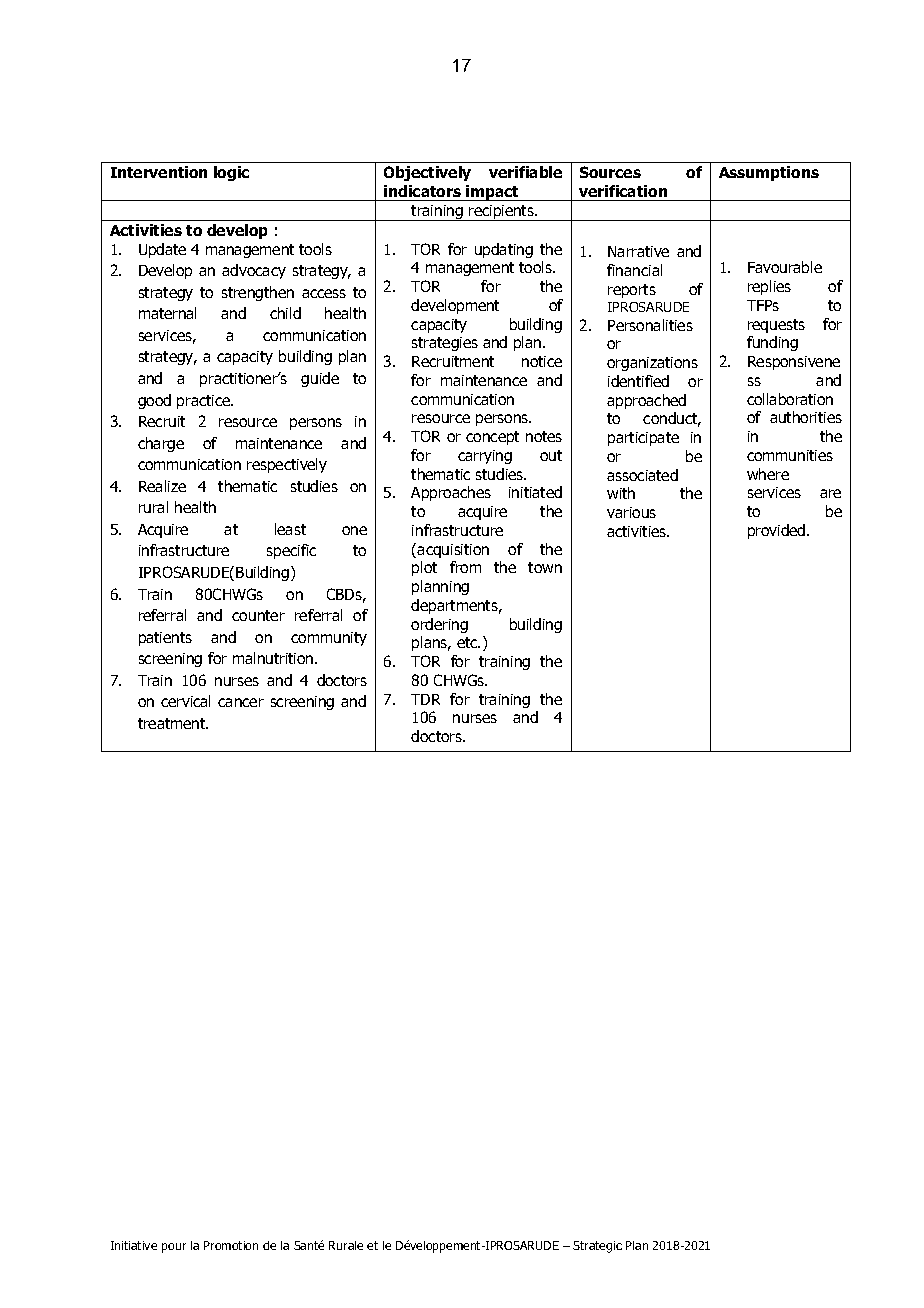 The width and height of the screenshot is (924, 1308). I want to click on cancer, so click(241, 702).
